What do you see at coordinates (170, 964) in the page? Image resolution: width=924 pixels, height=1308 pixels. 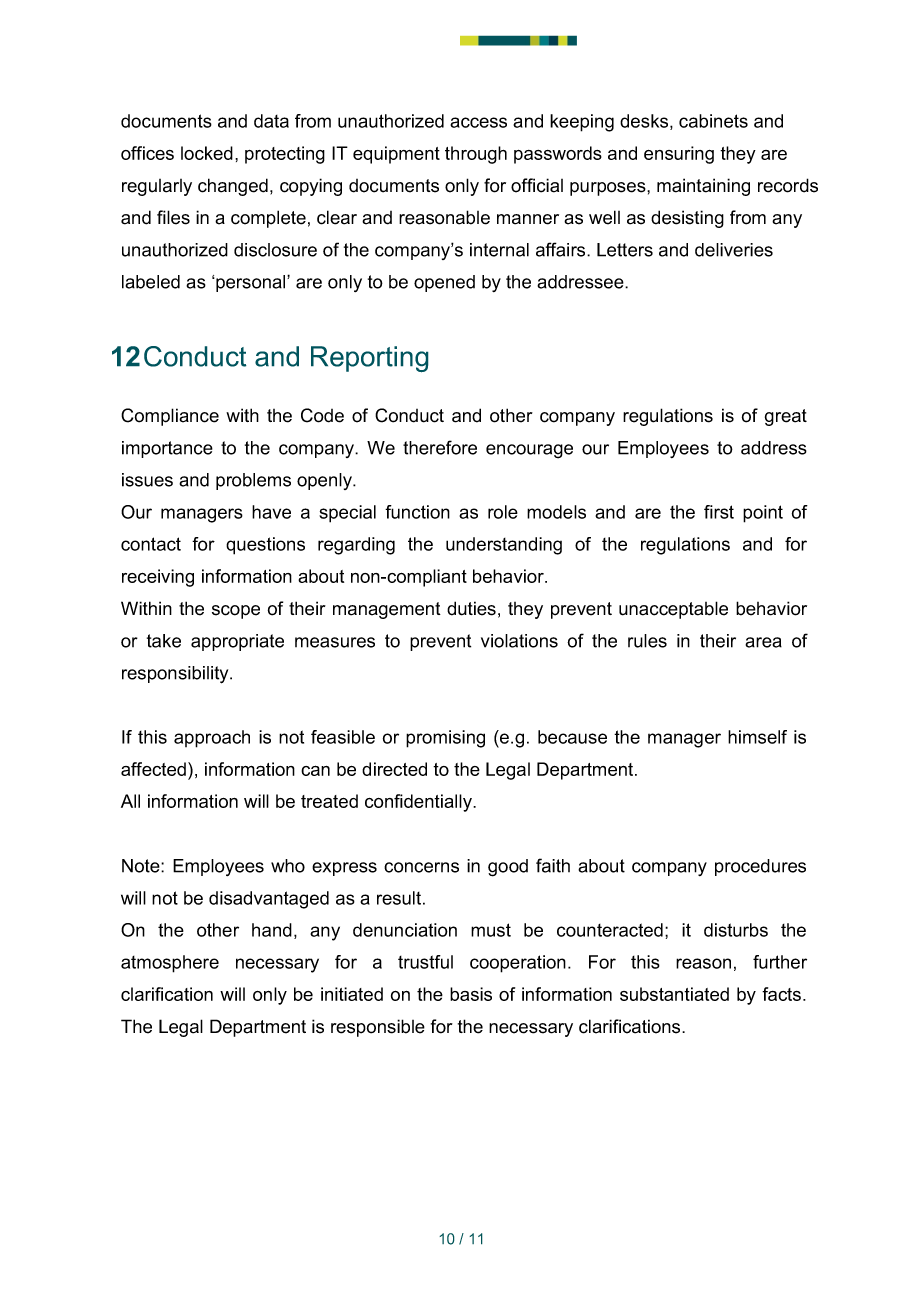 I see `atmosphere` at bounding box center [170, 964].
